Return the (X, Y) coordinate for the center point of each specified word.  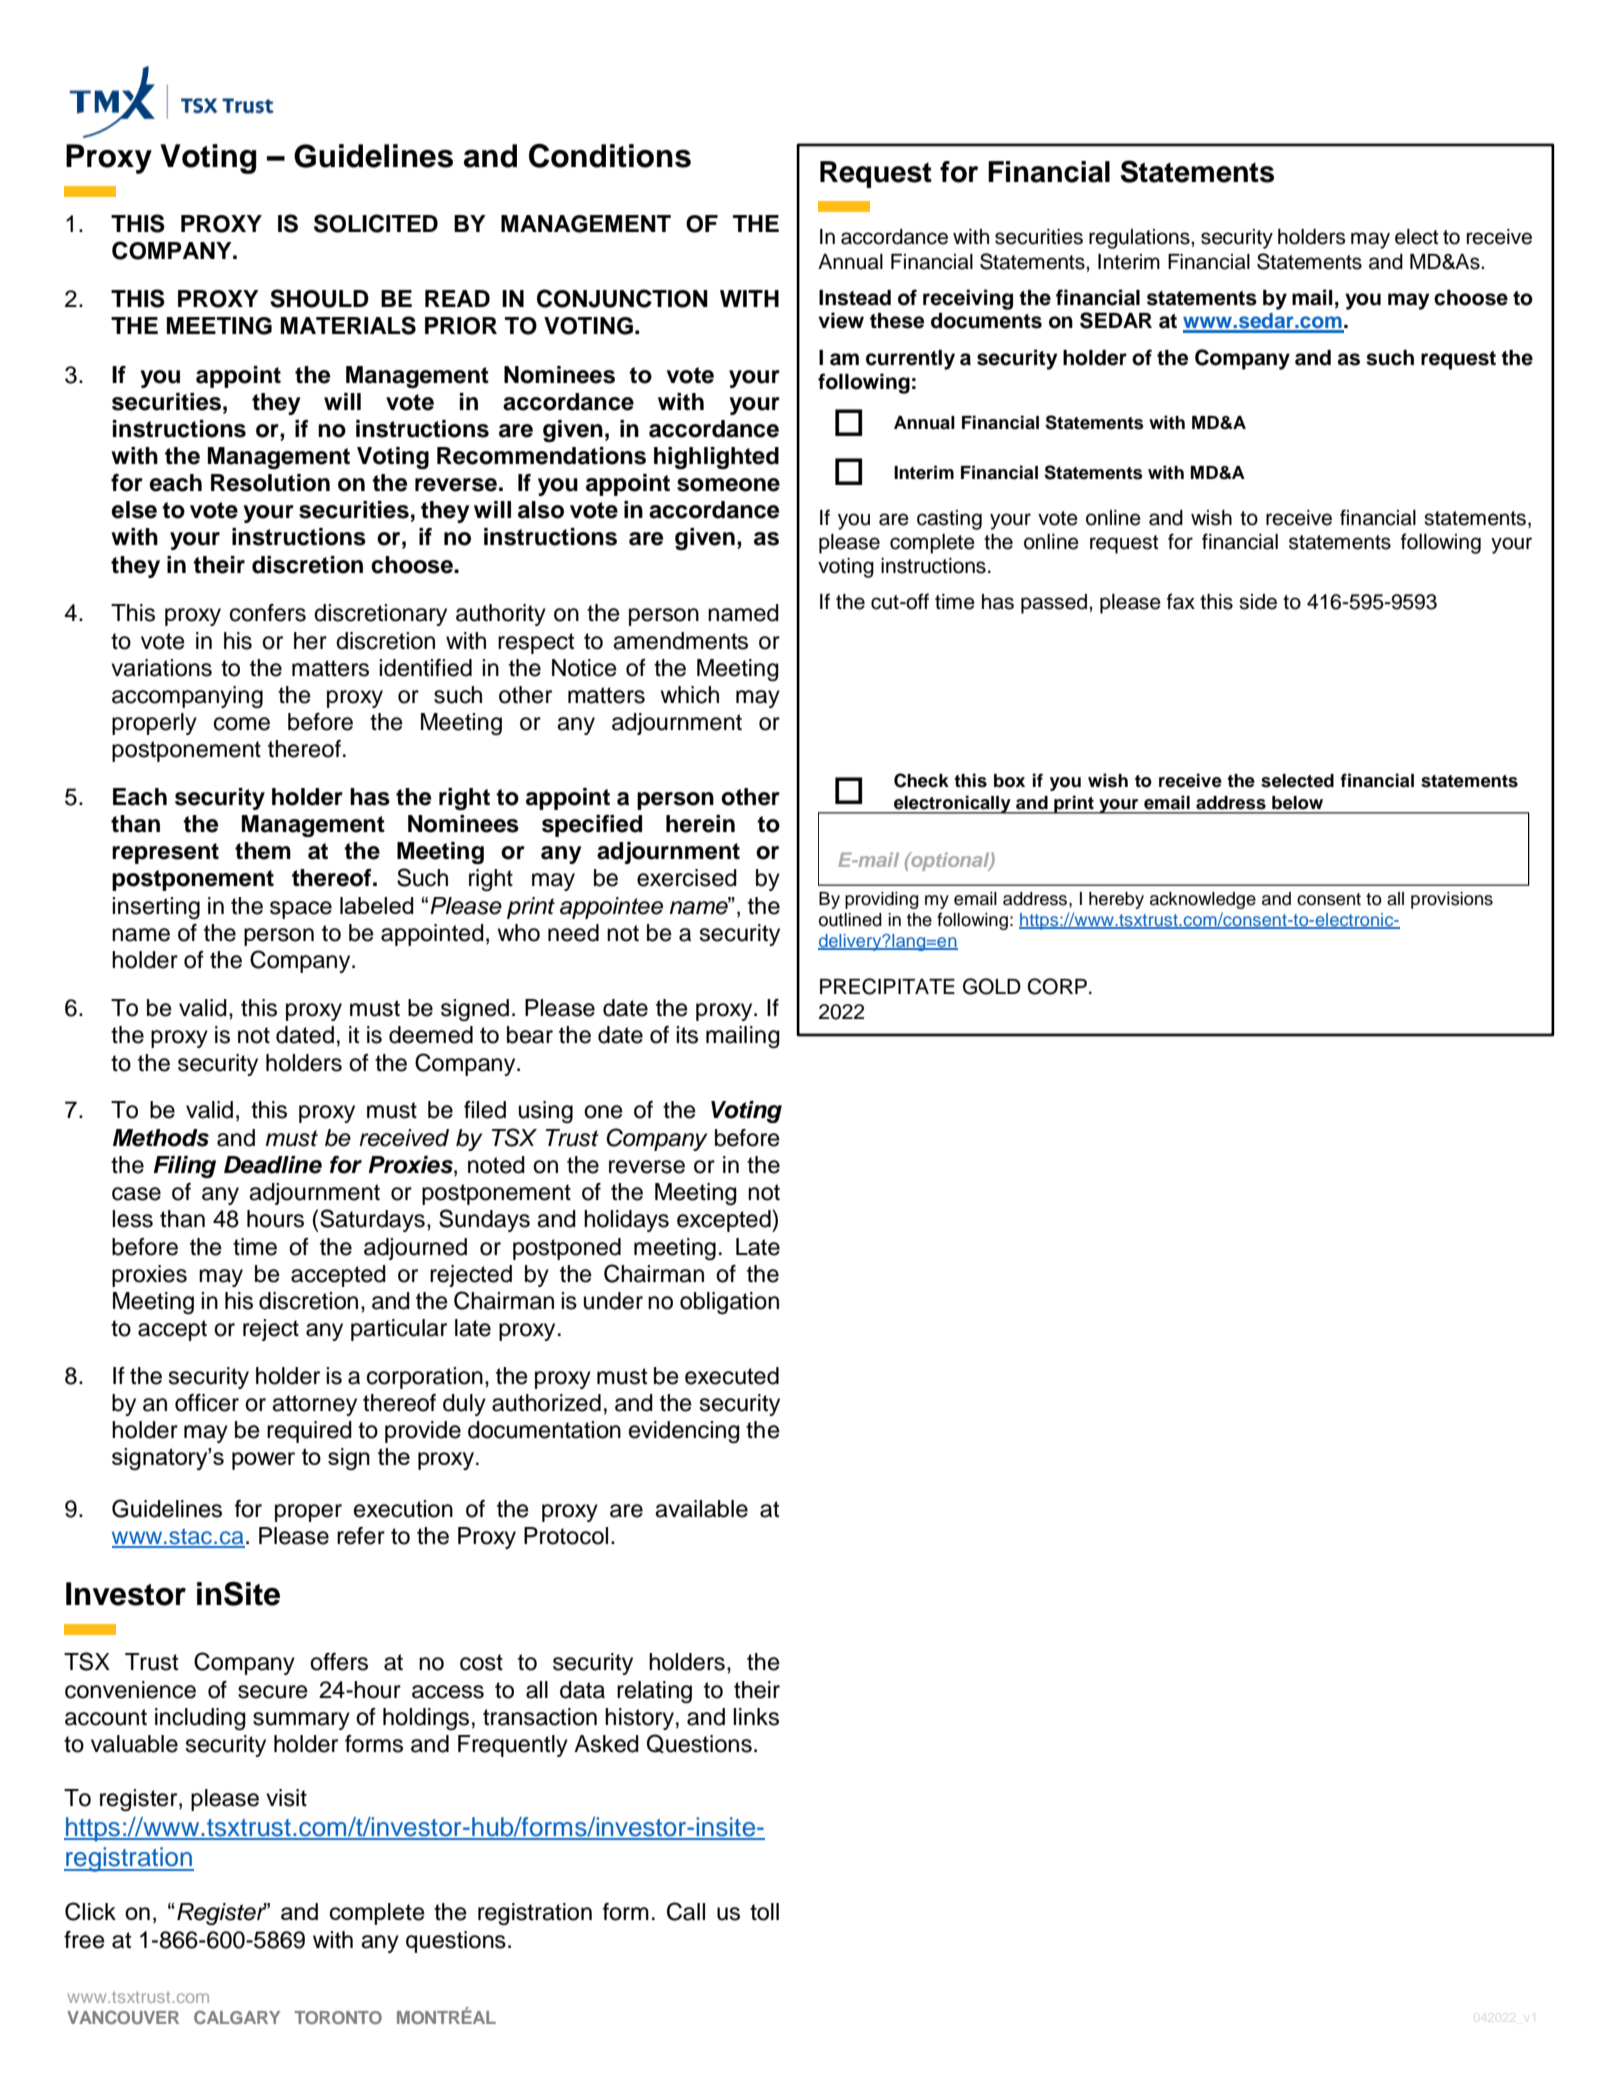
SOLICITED (376, 223)
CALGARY (237, 2017)
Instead (855, 298)
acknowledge (1203, 900)
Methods (161, 1138)
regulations (1140, 239)
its (687, 1035)
